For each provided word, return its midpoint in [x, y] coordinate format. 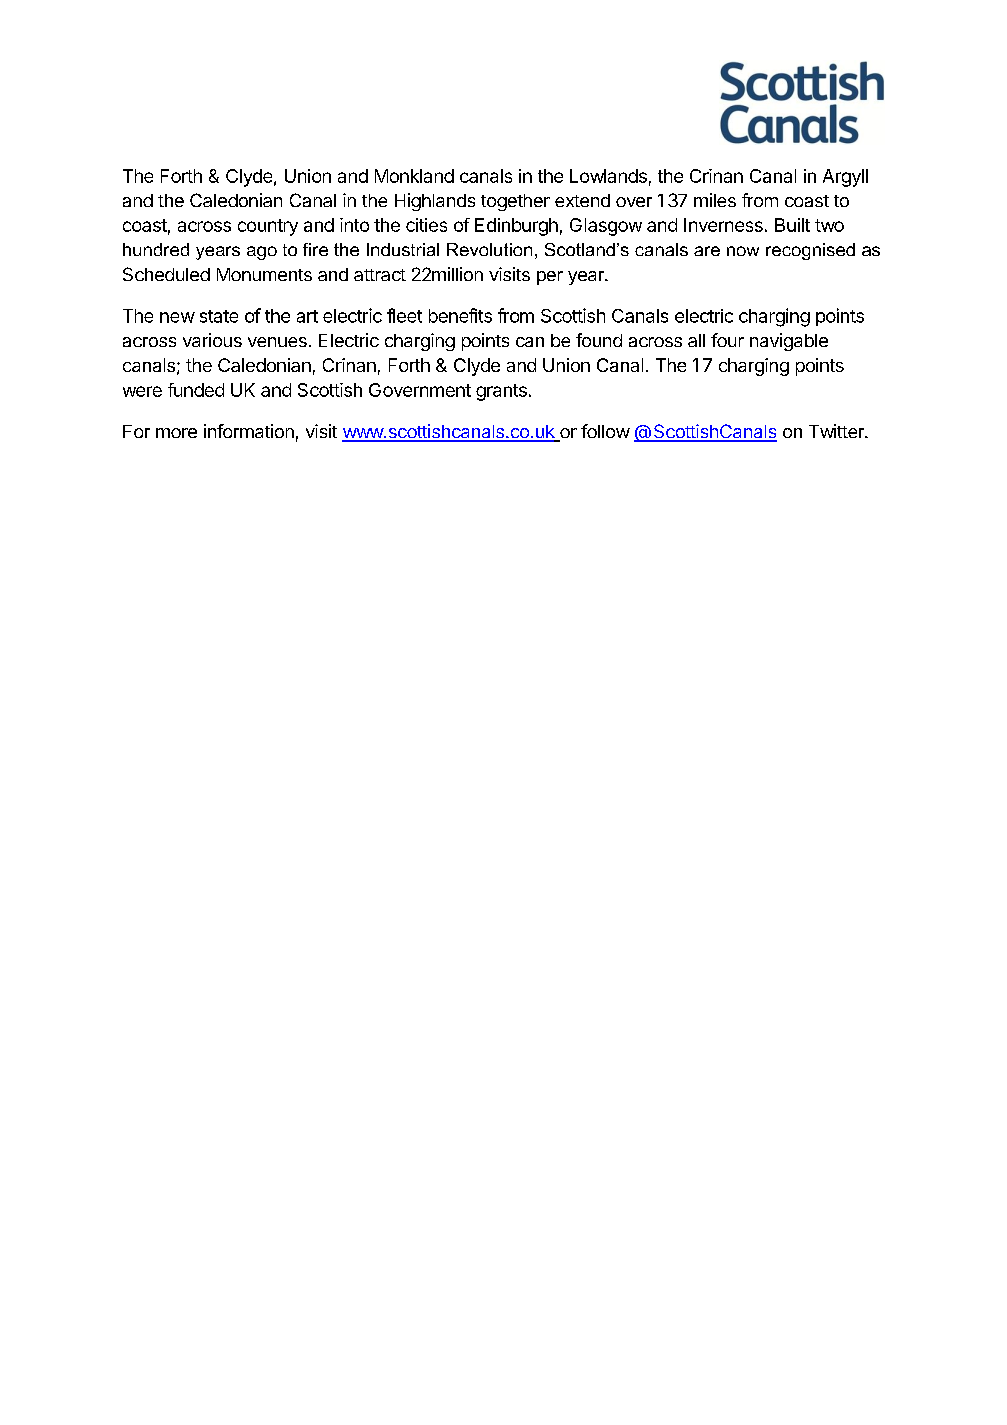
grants [501, 392]
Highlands [435, 202]
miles [715, 200]
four [727, 340]
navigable [789, 342]
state [219, 316]
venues [277, 342]
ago [262, 253]
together [515, 202]
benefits [460, 315]
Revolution [489, 249]
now [743, 251]
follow [605, 431]
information [249, 431]
